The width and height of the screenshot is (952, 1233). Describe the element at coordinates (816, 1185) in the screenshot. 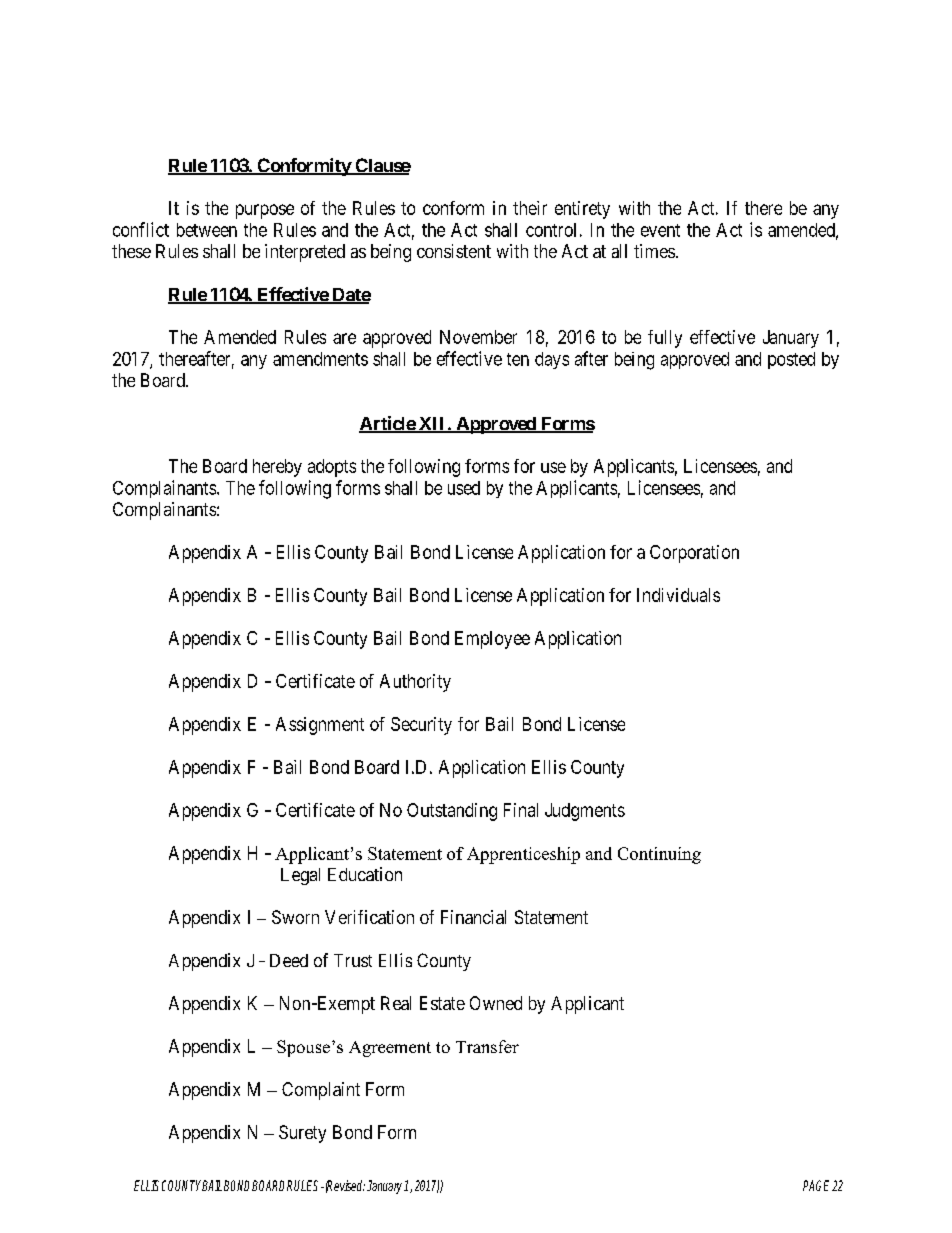

I see `PAGE` at that location.
